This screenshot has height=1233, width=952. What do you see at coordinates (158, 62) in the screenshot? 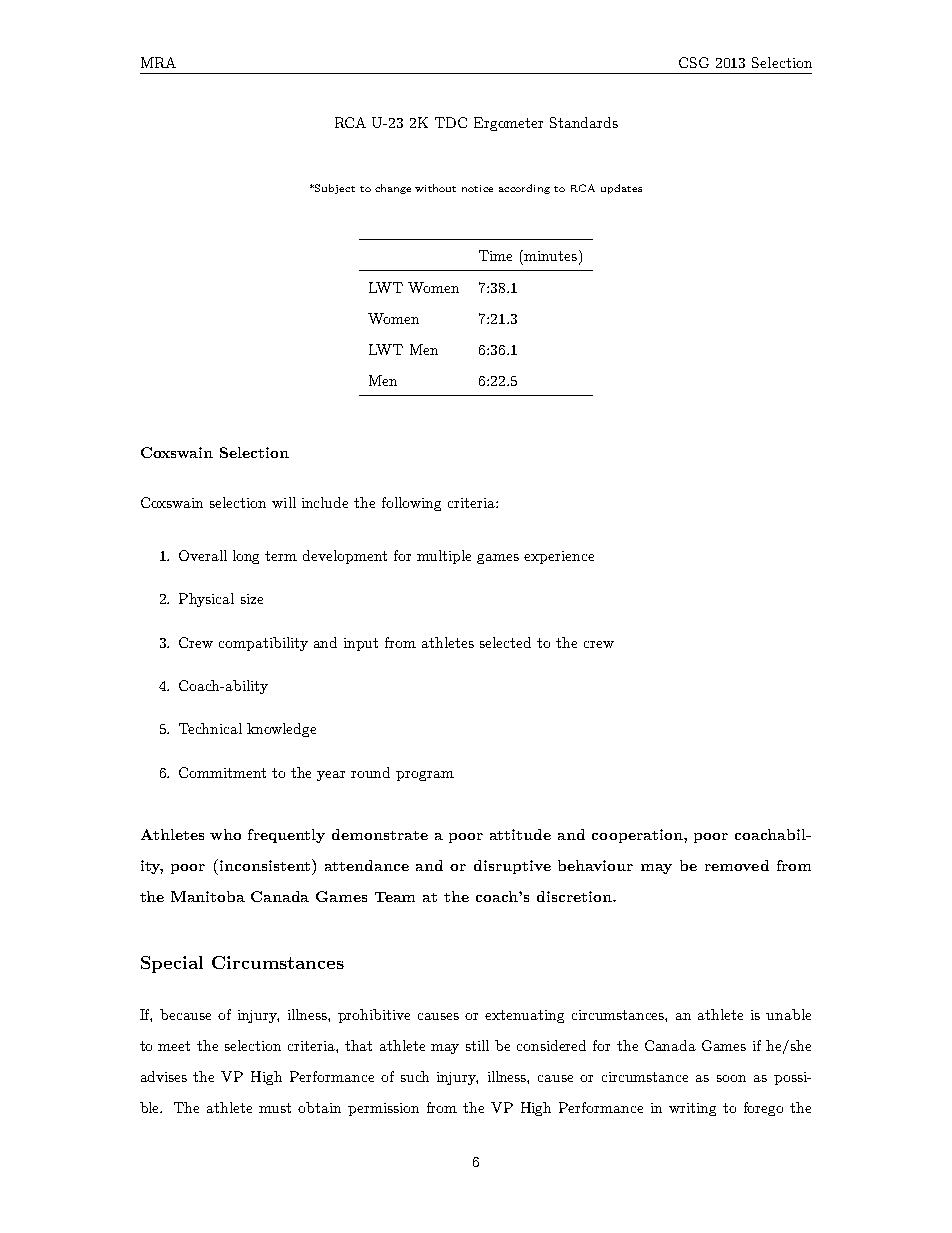
I see `MRA` at bounding box center [158, 62].
